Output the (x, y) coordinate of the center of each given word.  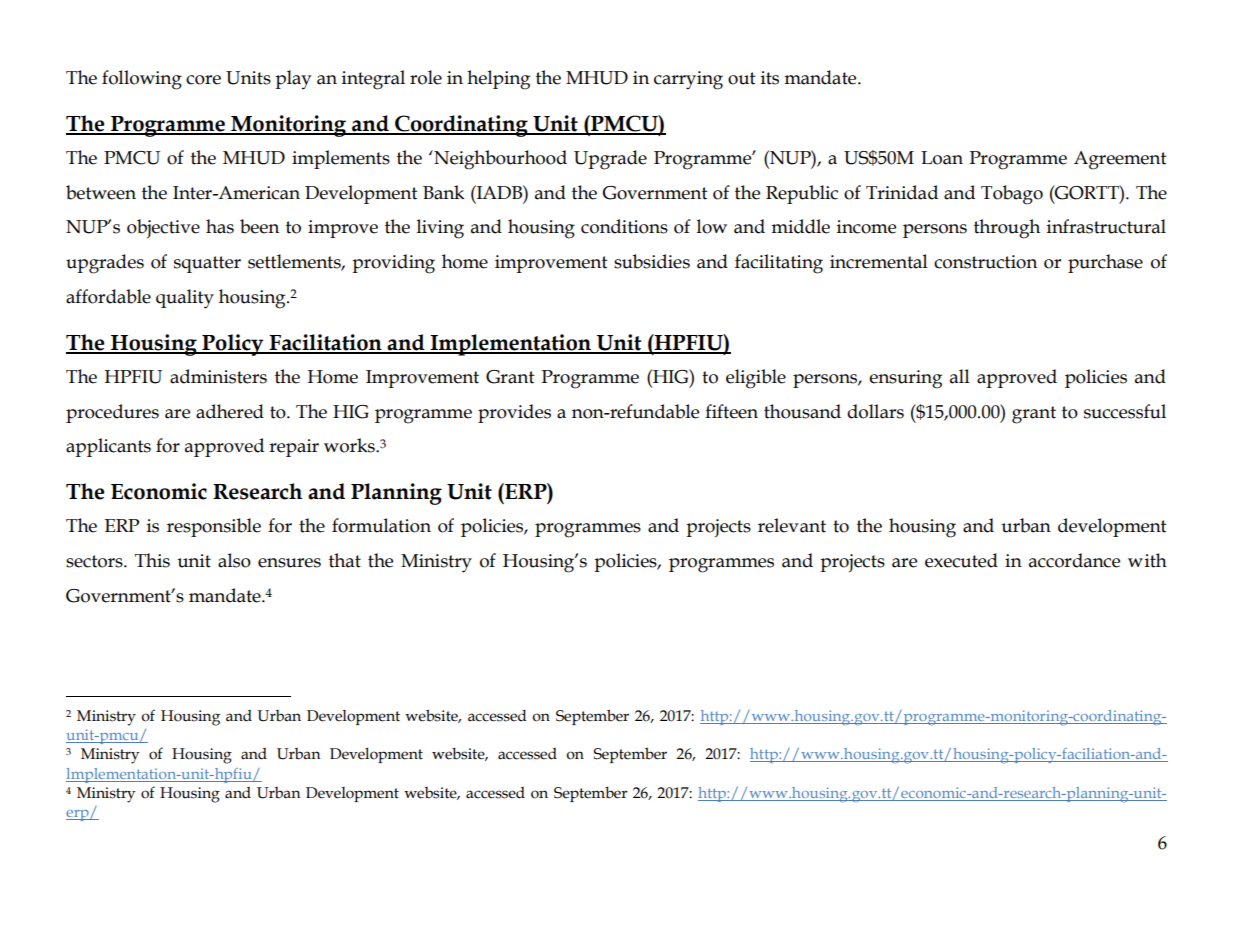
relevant (792, 525)
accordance (1074, 560)
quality (185, 299)
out (742, 78)
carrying (688, 80)
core (203, 80)
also (234, 560)
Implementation (511, 345)
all (960, 376)
